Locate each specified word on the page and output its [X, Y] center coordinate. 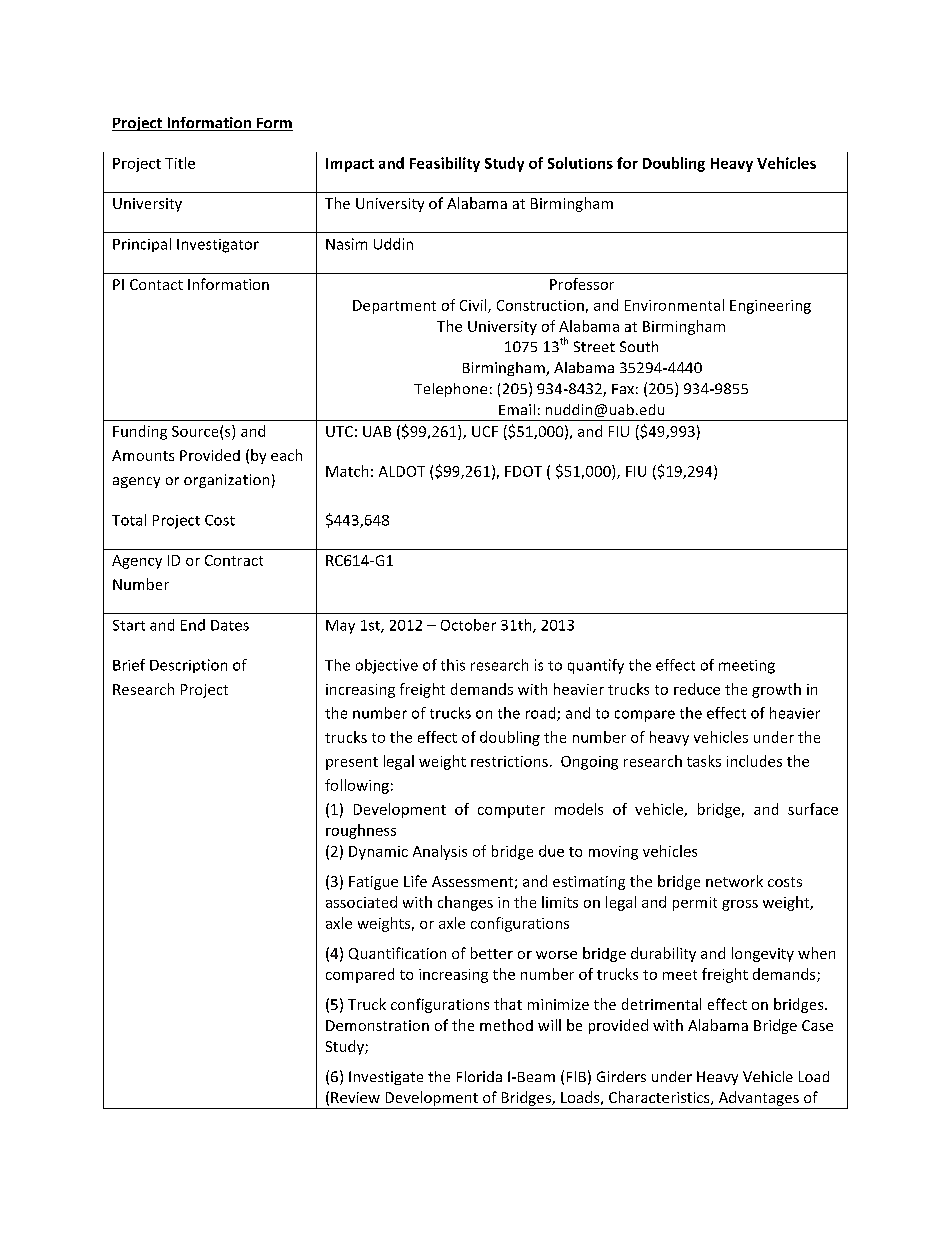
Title [180, 163]
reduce [697, 689]
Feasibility [445, 164]
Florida [479, 1076]
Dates [230, 625]
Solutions [580, 163]
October [468, 625]
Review [355, 1097]
